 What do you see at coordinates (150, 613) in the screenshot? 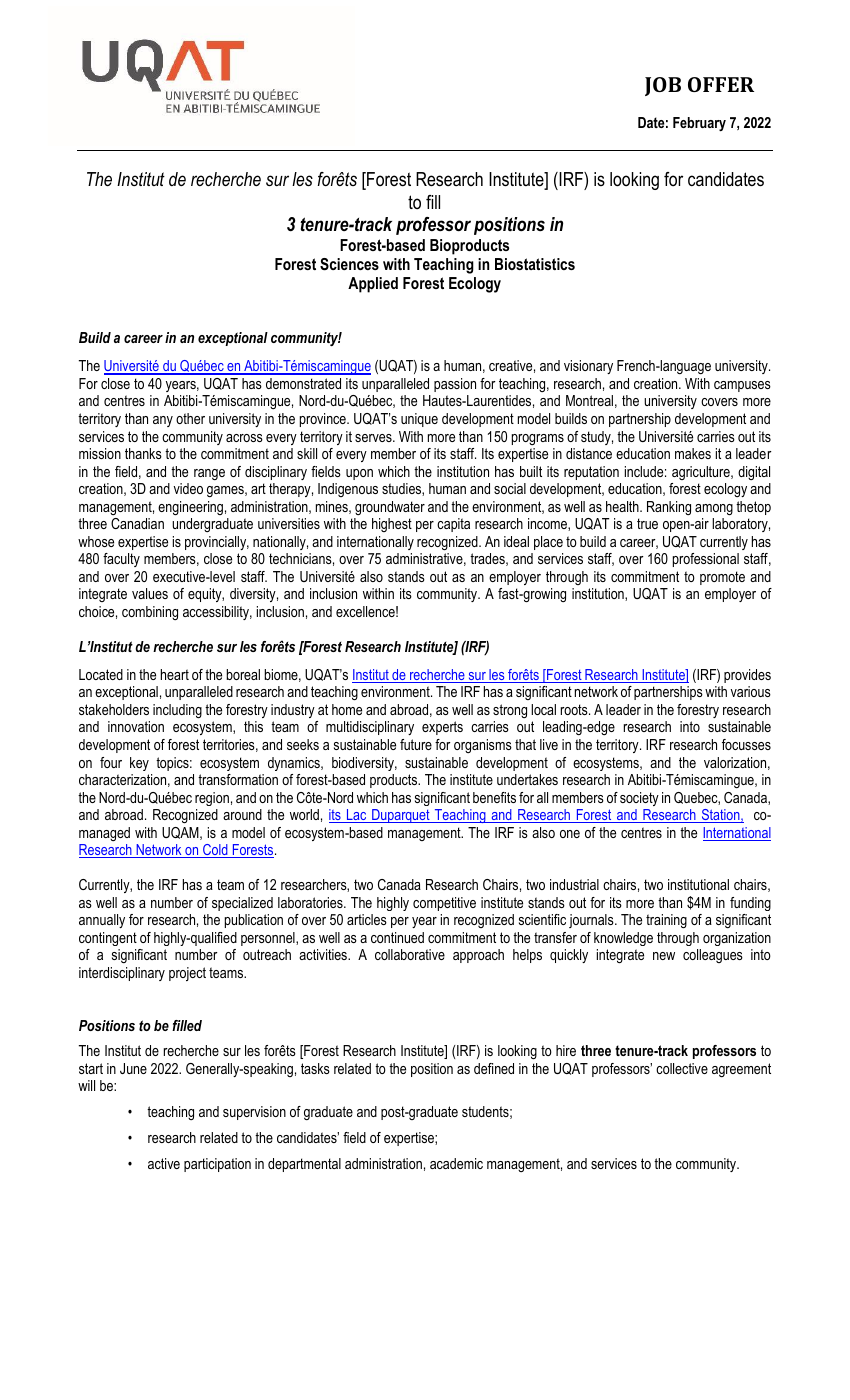
I see `combining` at bounding box center [150, 613].
